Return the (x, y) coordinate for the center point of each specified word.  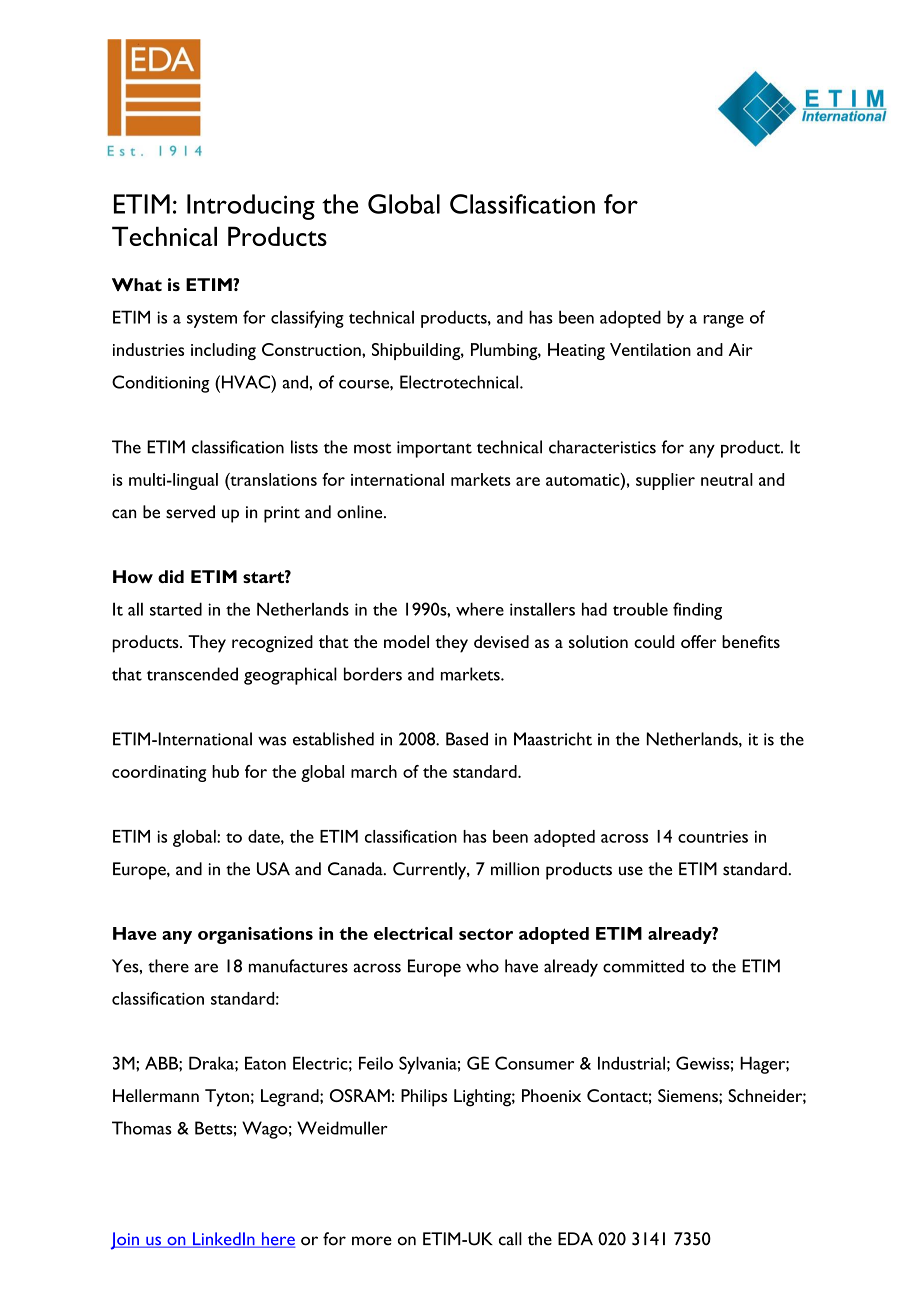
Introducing (251, 207)
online (361, 512)
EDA (575, 1238)
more (372, 1241)
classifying (307, 319)
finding (697, 611)
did (171, 576)
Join (126, 1241)
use (631, 871)
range (723, 321)
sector (486, 934)
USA (273, 869)
